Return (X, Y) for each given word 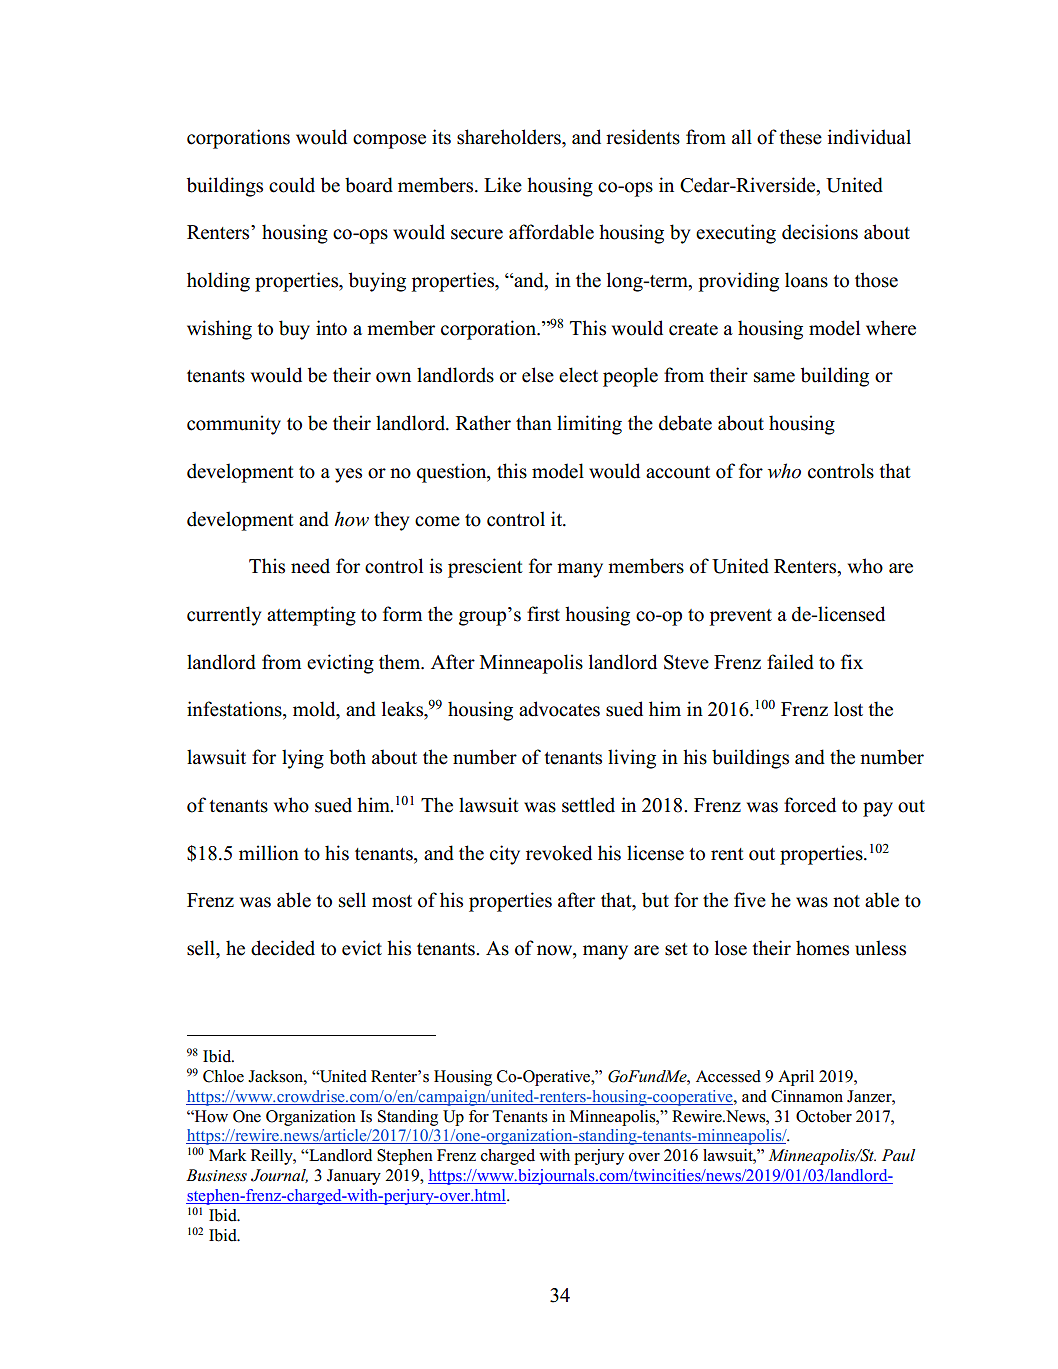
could (292, 185)
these (800, 137)
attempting (311, 616)
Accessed (728, 1076)
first (543, 614)
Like (503, 185)
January (354, 1177)
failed (790, 662)
